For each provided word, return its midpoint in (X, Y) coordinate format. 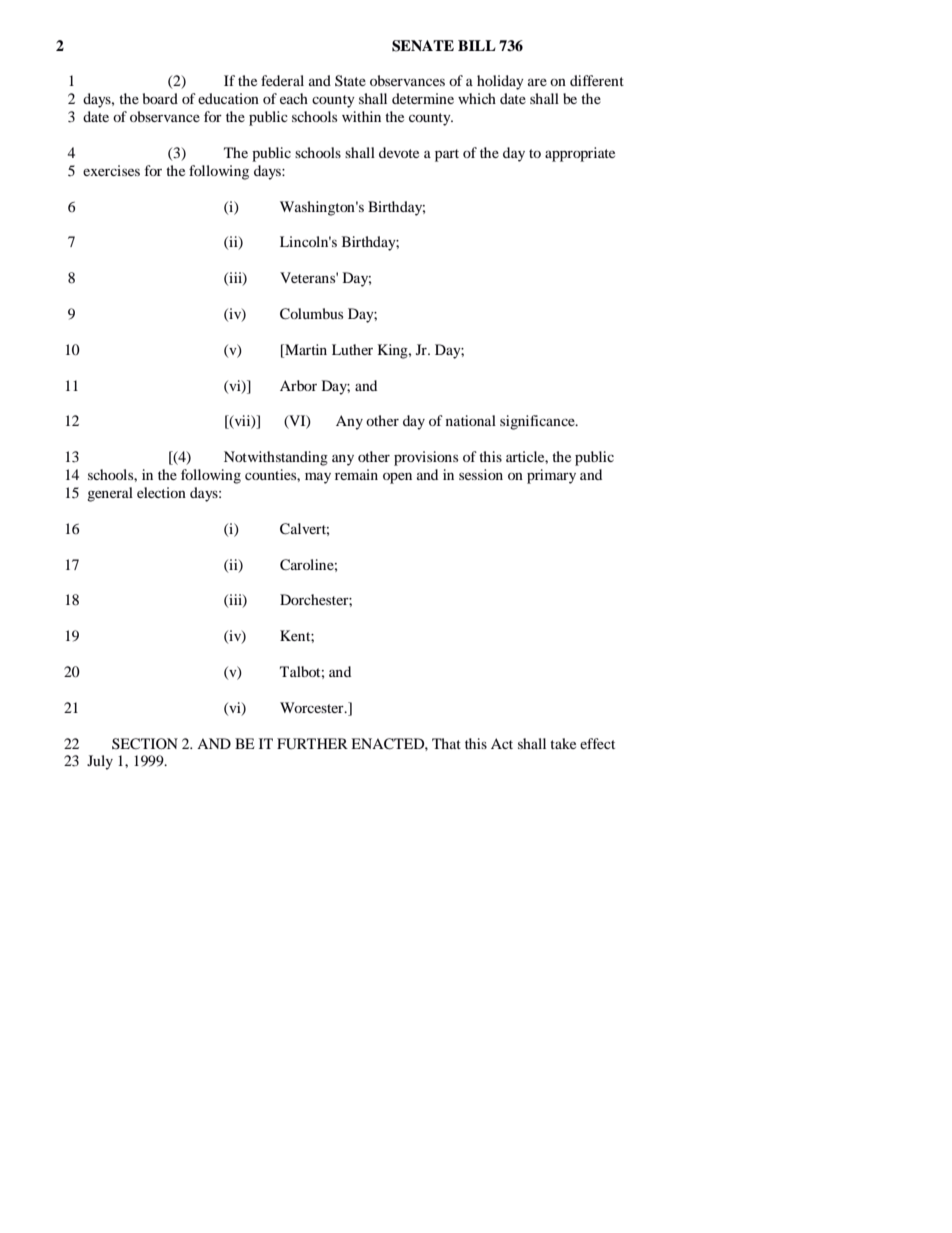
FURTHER (312, 744)
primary (551, 476)
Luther (352, 349)
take (563, 743)
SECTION (145, 744)
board (160, 98)
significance (538, 422)
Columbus (311, 314)
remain (356, 474)
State (350, 81)
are (537, 82)
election (161, 492)
